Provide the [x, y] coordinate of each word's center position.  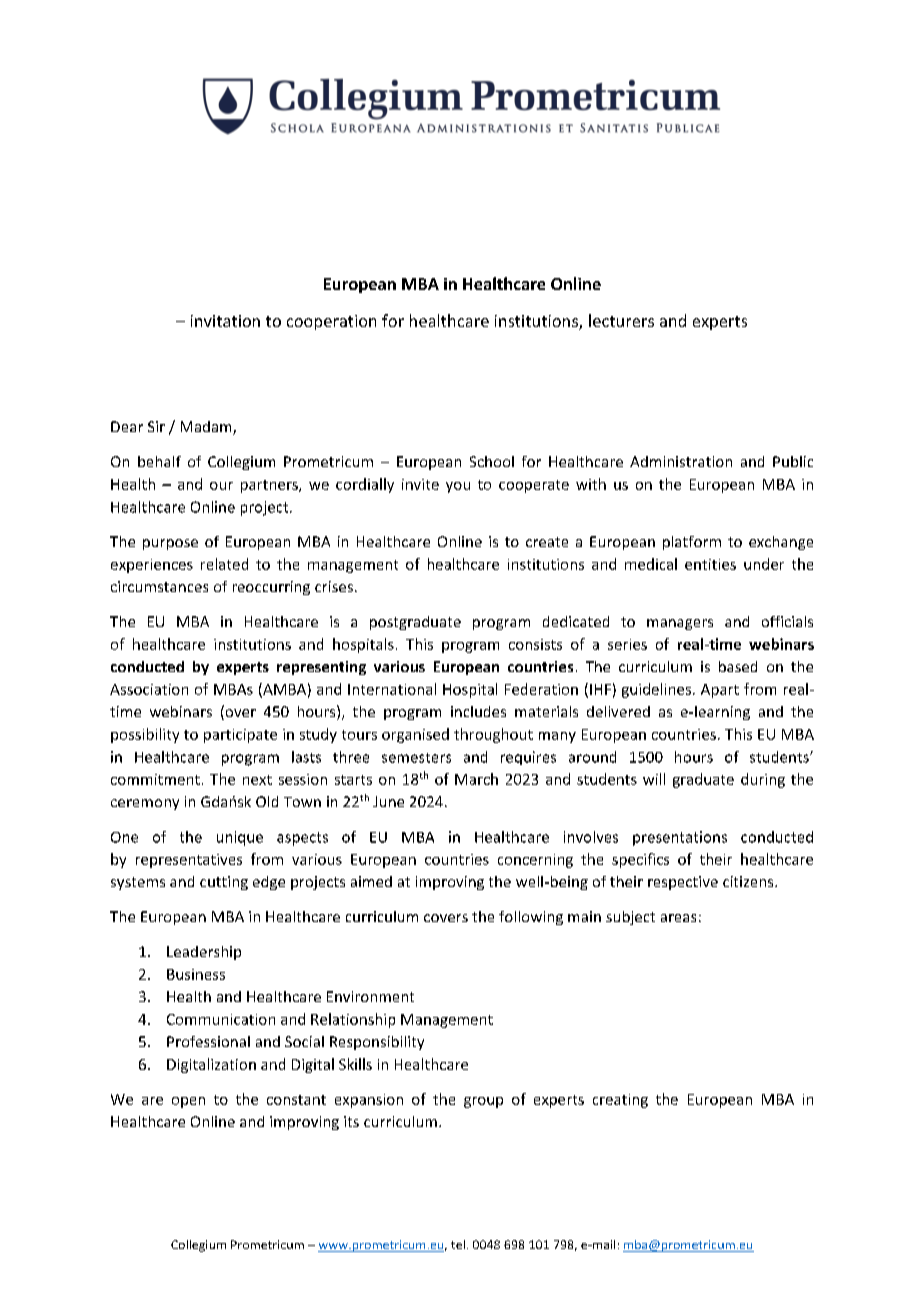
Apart [720, 691]
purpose [170, 544]
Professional [208, 1041]
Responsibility [377, 1043]
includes [478, 711]
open [188, 1102]
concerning [535, 861]
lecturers [621, 320]
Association [149, 689]
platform [692, 543]
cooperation [331, 322]
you [458, 487]
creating [620, 1101]
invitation [225, 321]
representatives [189, 861]
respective [683, 883]
